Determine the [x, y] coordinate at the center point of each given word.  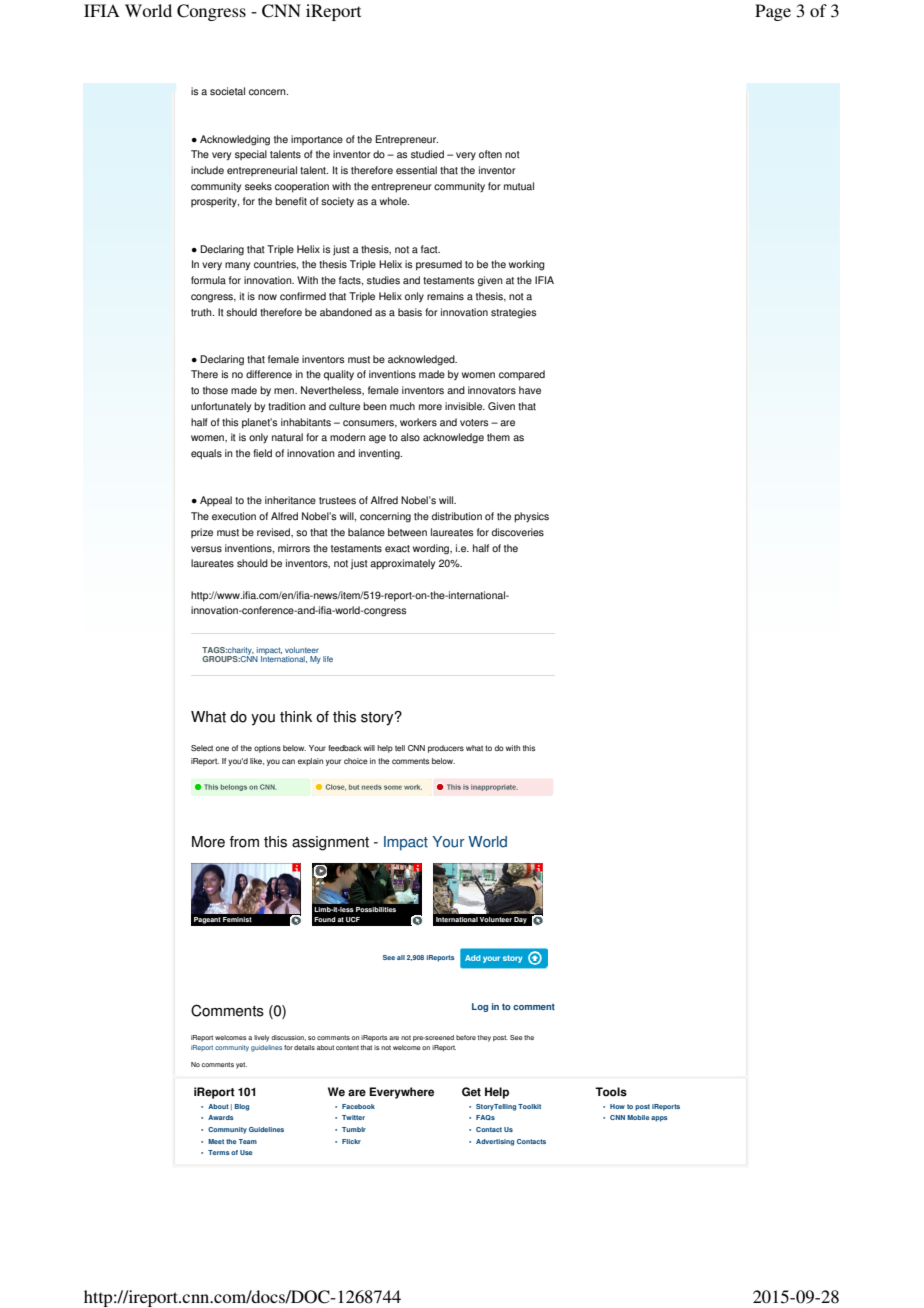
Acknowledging [235, 140]
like [257, 761]
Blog [242, 1107]
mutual [519, 186]
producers [446, 749]
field [262, 453]
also [410, 437]
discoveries [518, 532]
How [617, 1106]
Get [471, 1092]
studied [427, 154]
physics [531, 517]
